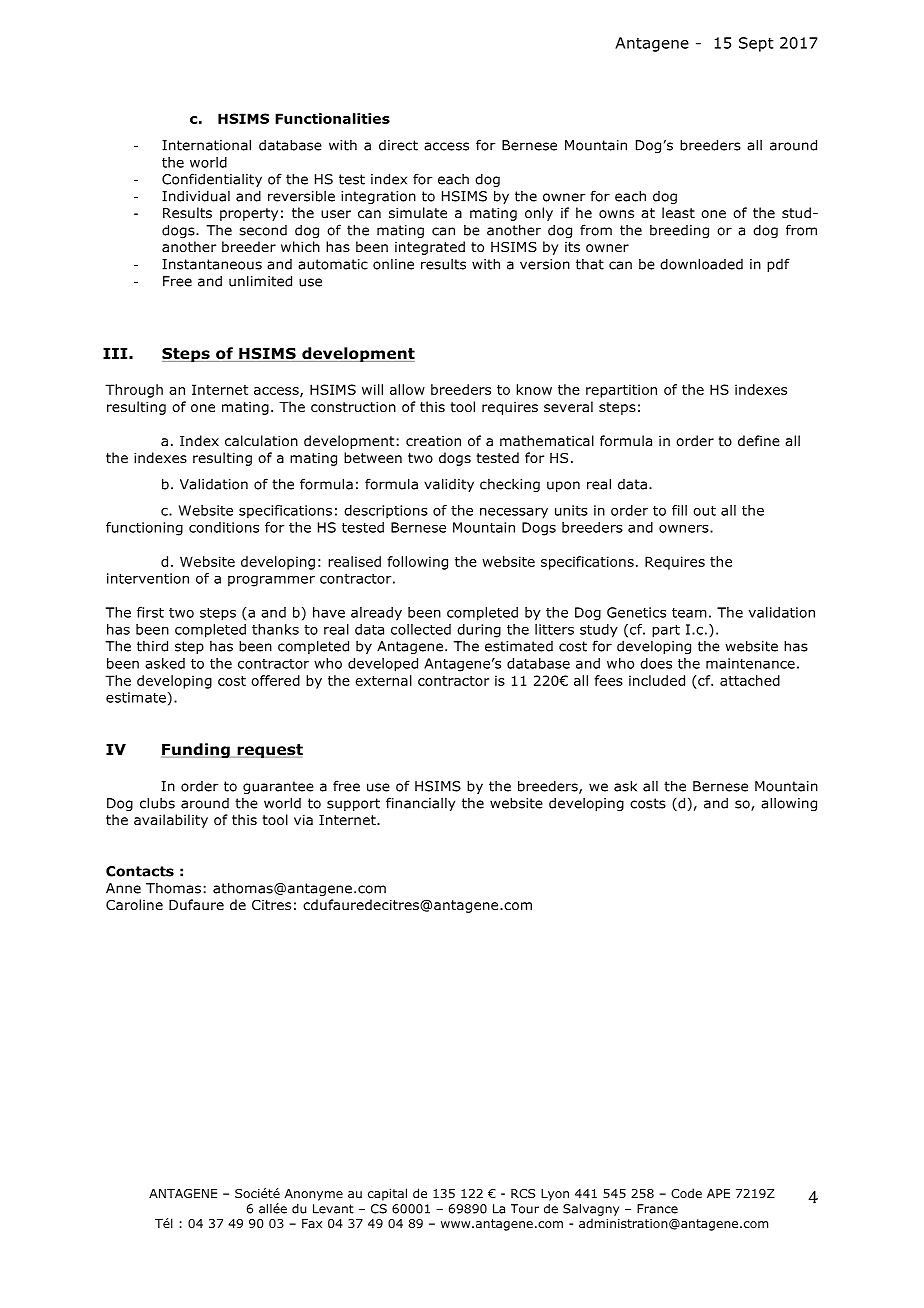 The height and width of the screenshot is (1308, 924). Describe the element at coordinates (206, 145) in the screenshot. I see `International` at that location.
